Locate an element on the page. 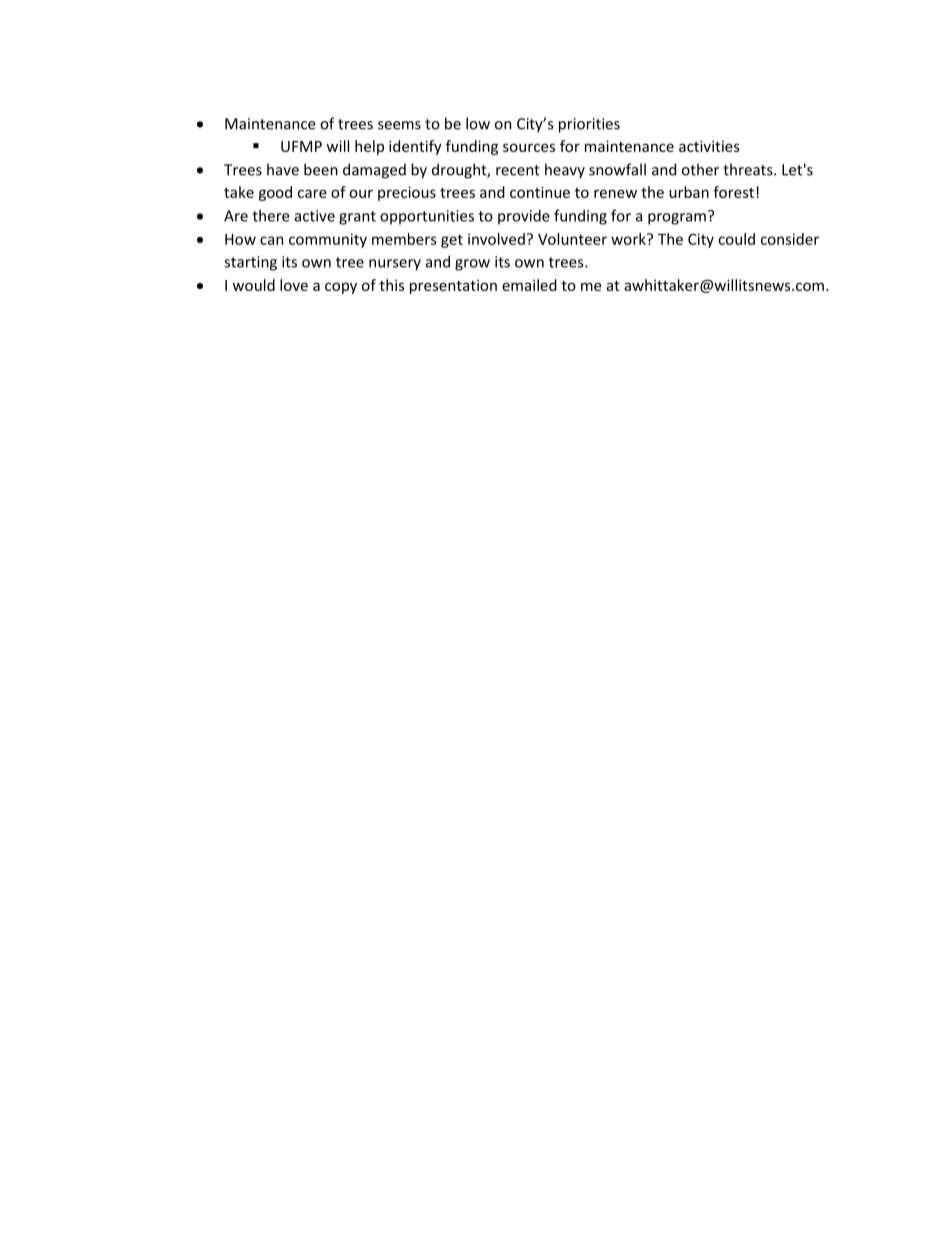 This image has width=952, height=1233. emailed is located at coordinates (529, 285).
